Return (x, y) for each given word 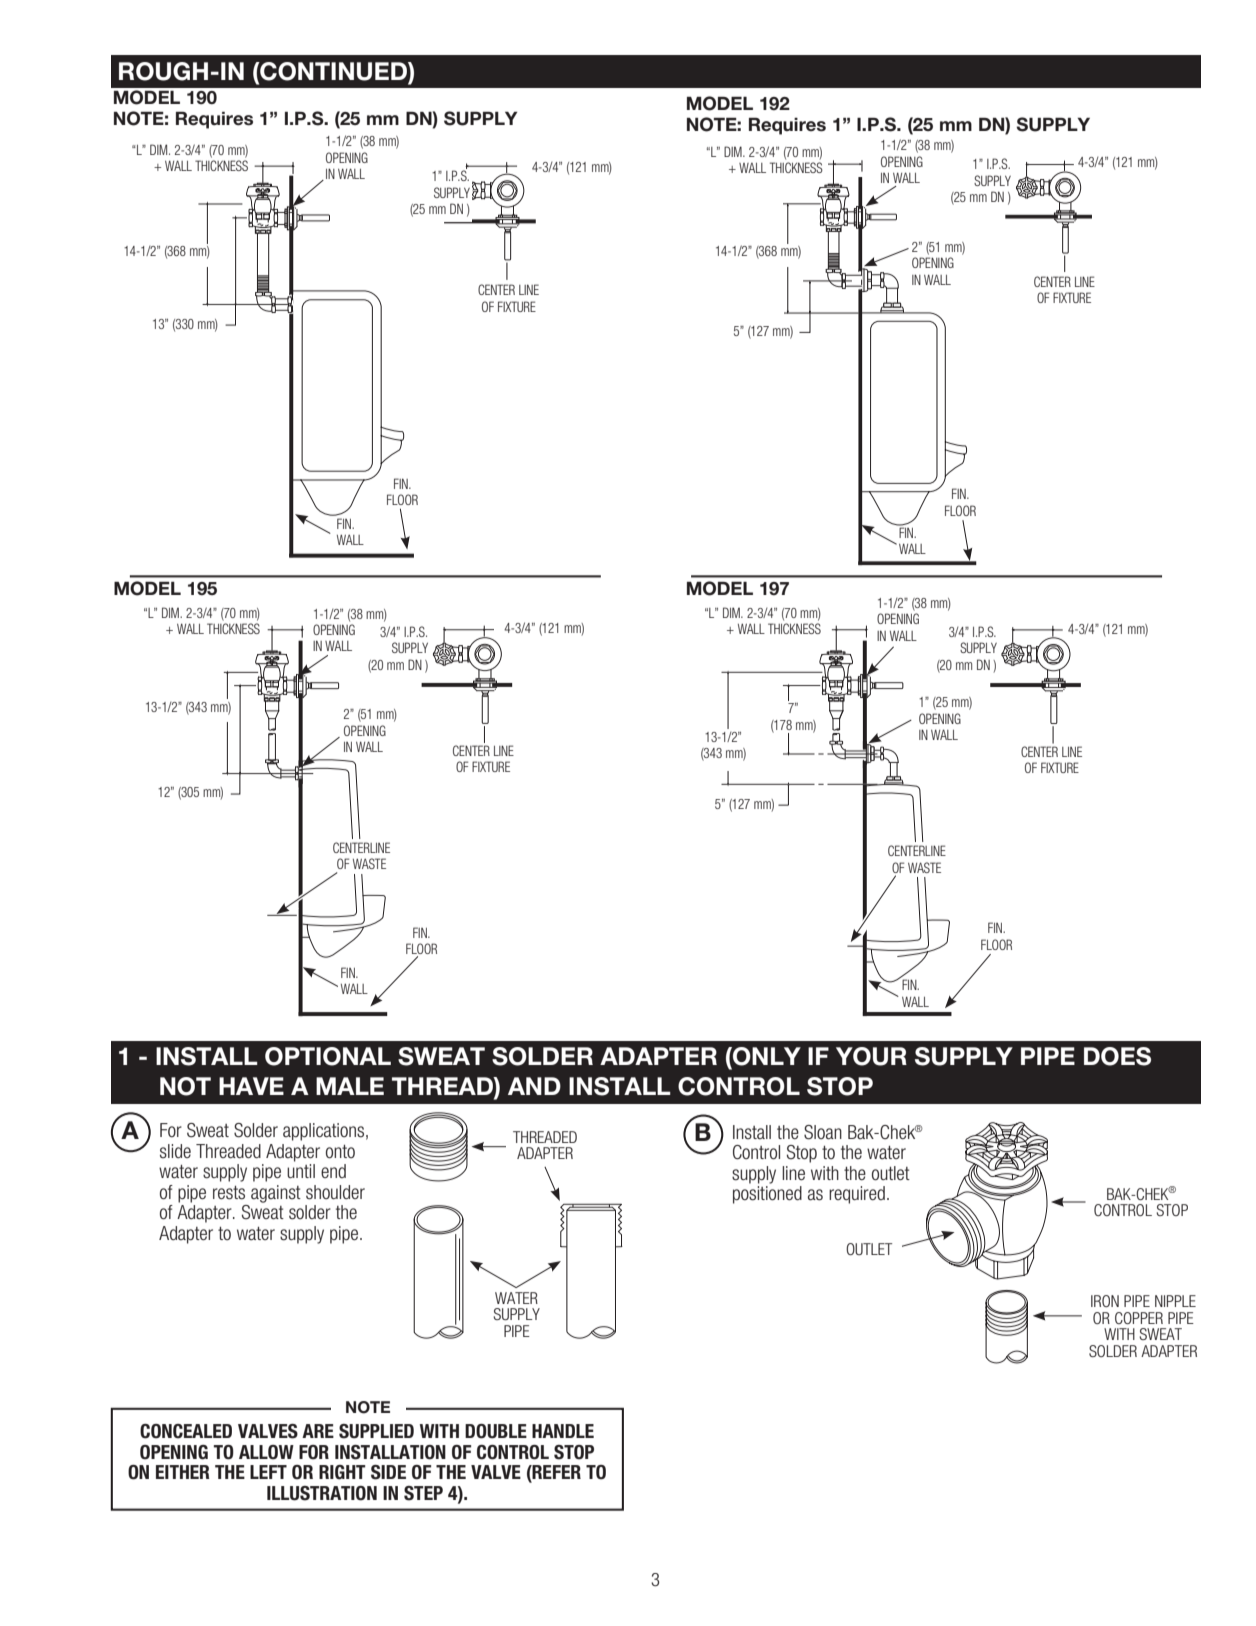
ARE (318, 1431)
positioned (767, 1195)
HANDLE (563, 1431)
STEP (423, 1493)
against (276, 1194)
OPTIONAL (328, 1056)
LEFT (268, 1472)
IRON (1105, 1301)
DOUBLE (496, 1431)
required (857, 1195)
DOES (1117, 1056)
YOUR (871, 1056)
